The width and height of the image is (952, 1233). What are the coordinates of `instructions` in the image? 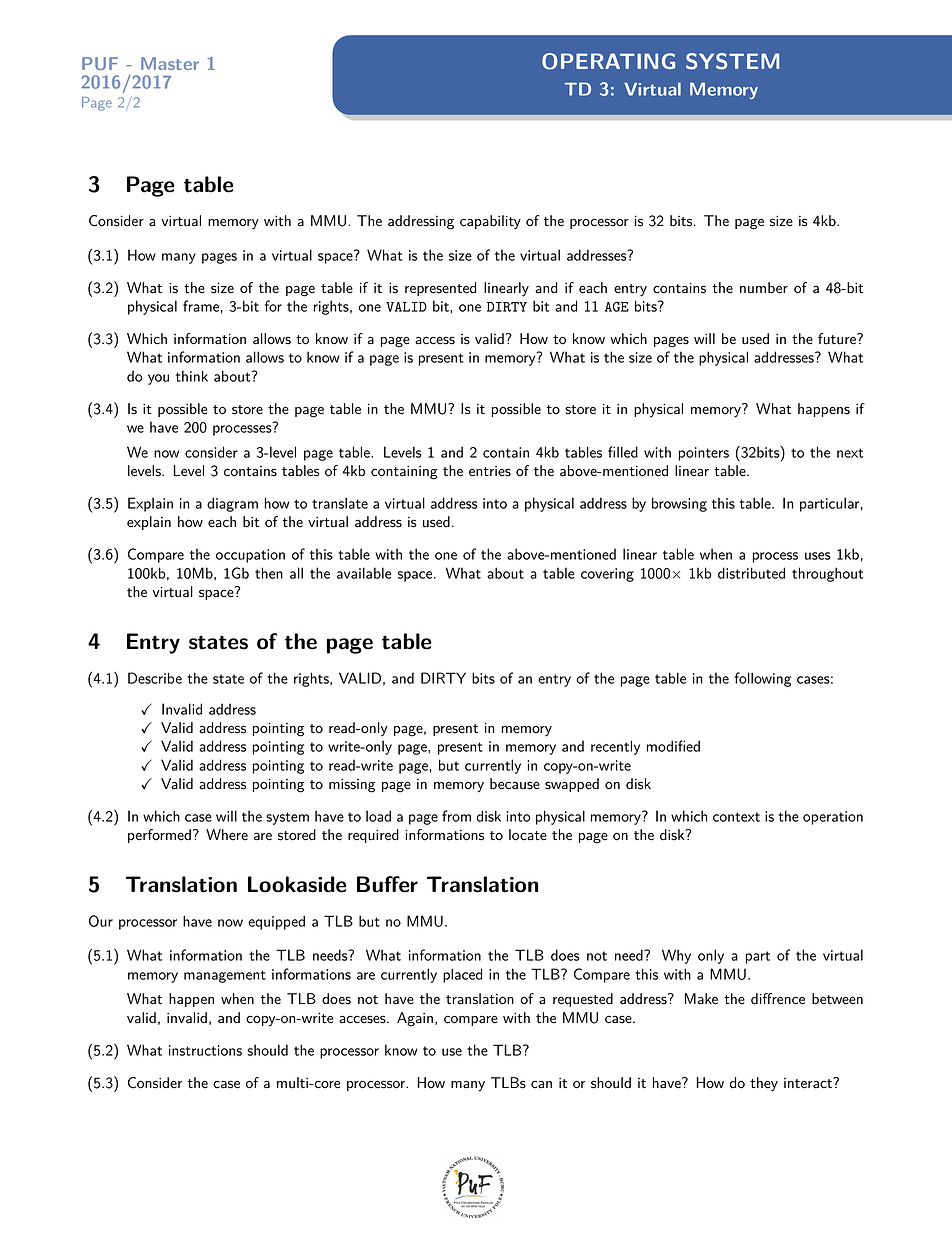 It's located at (205, 1050).
